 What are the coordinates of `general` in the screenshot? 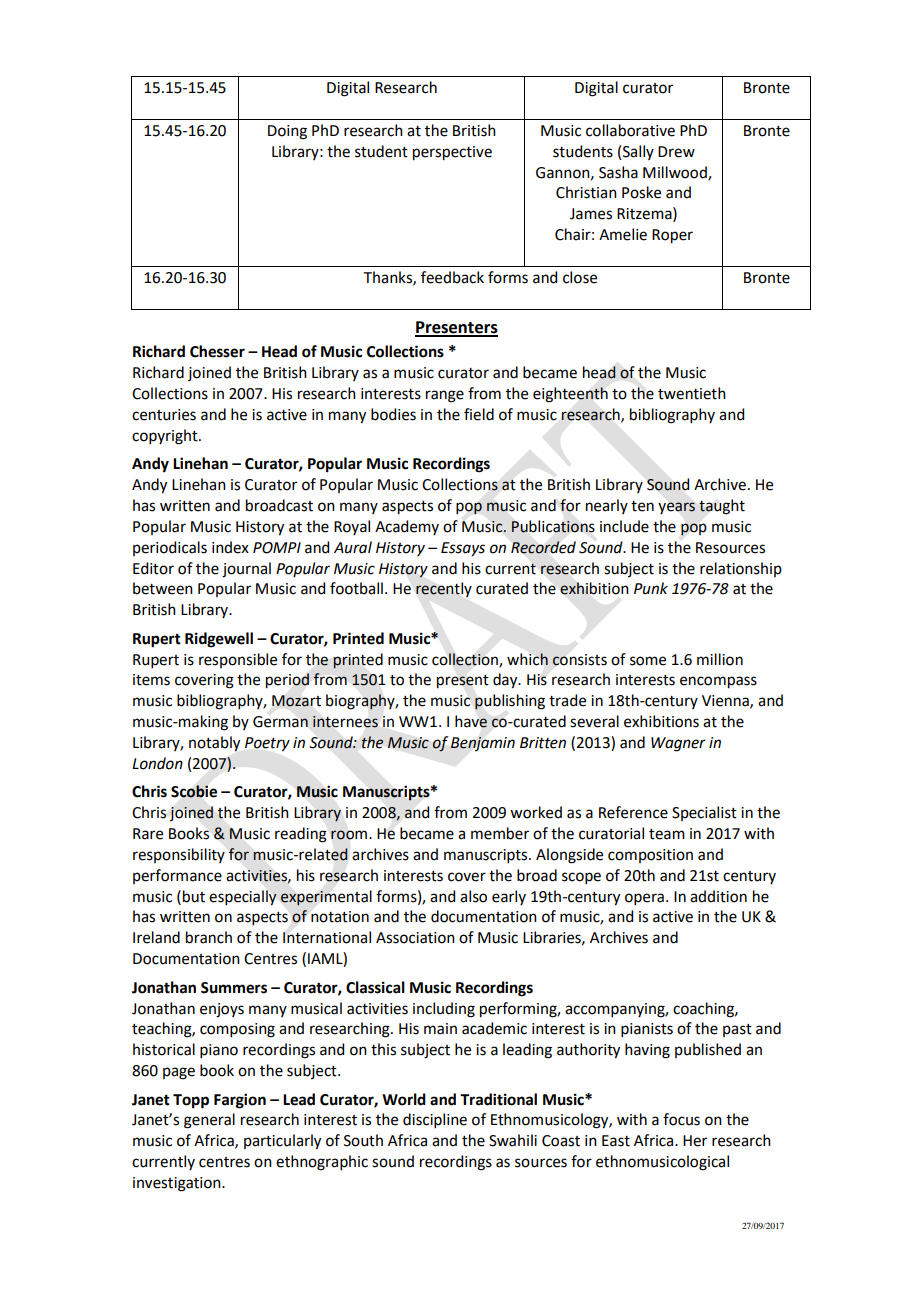 It's located at (209, 1121).
